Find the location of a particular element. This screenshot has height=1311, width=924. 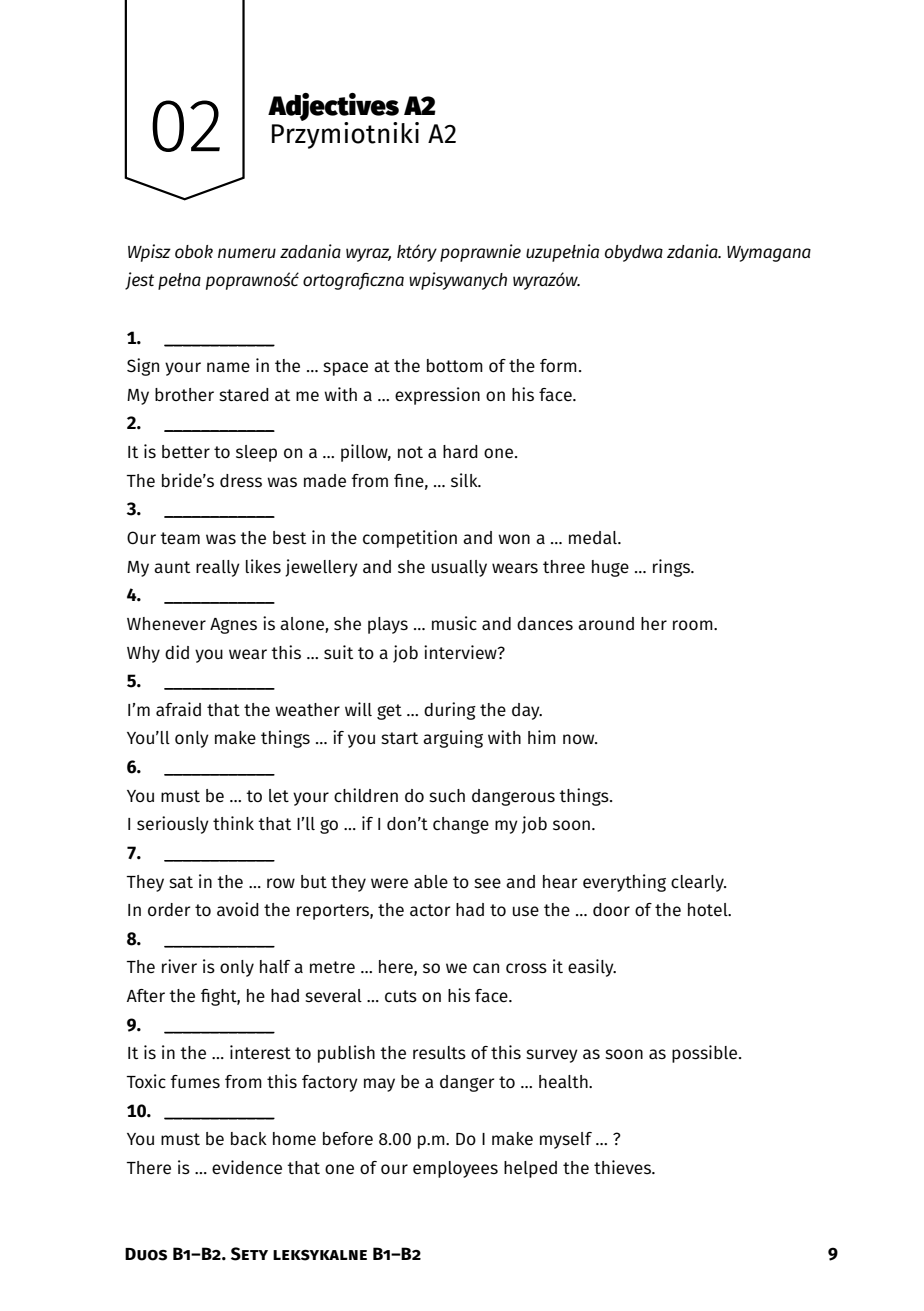

evidence is located at coordinates (247, 1167).
